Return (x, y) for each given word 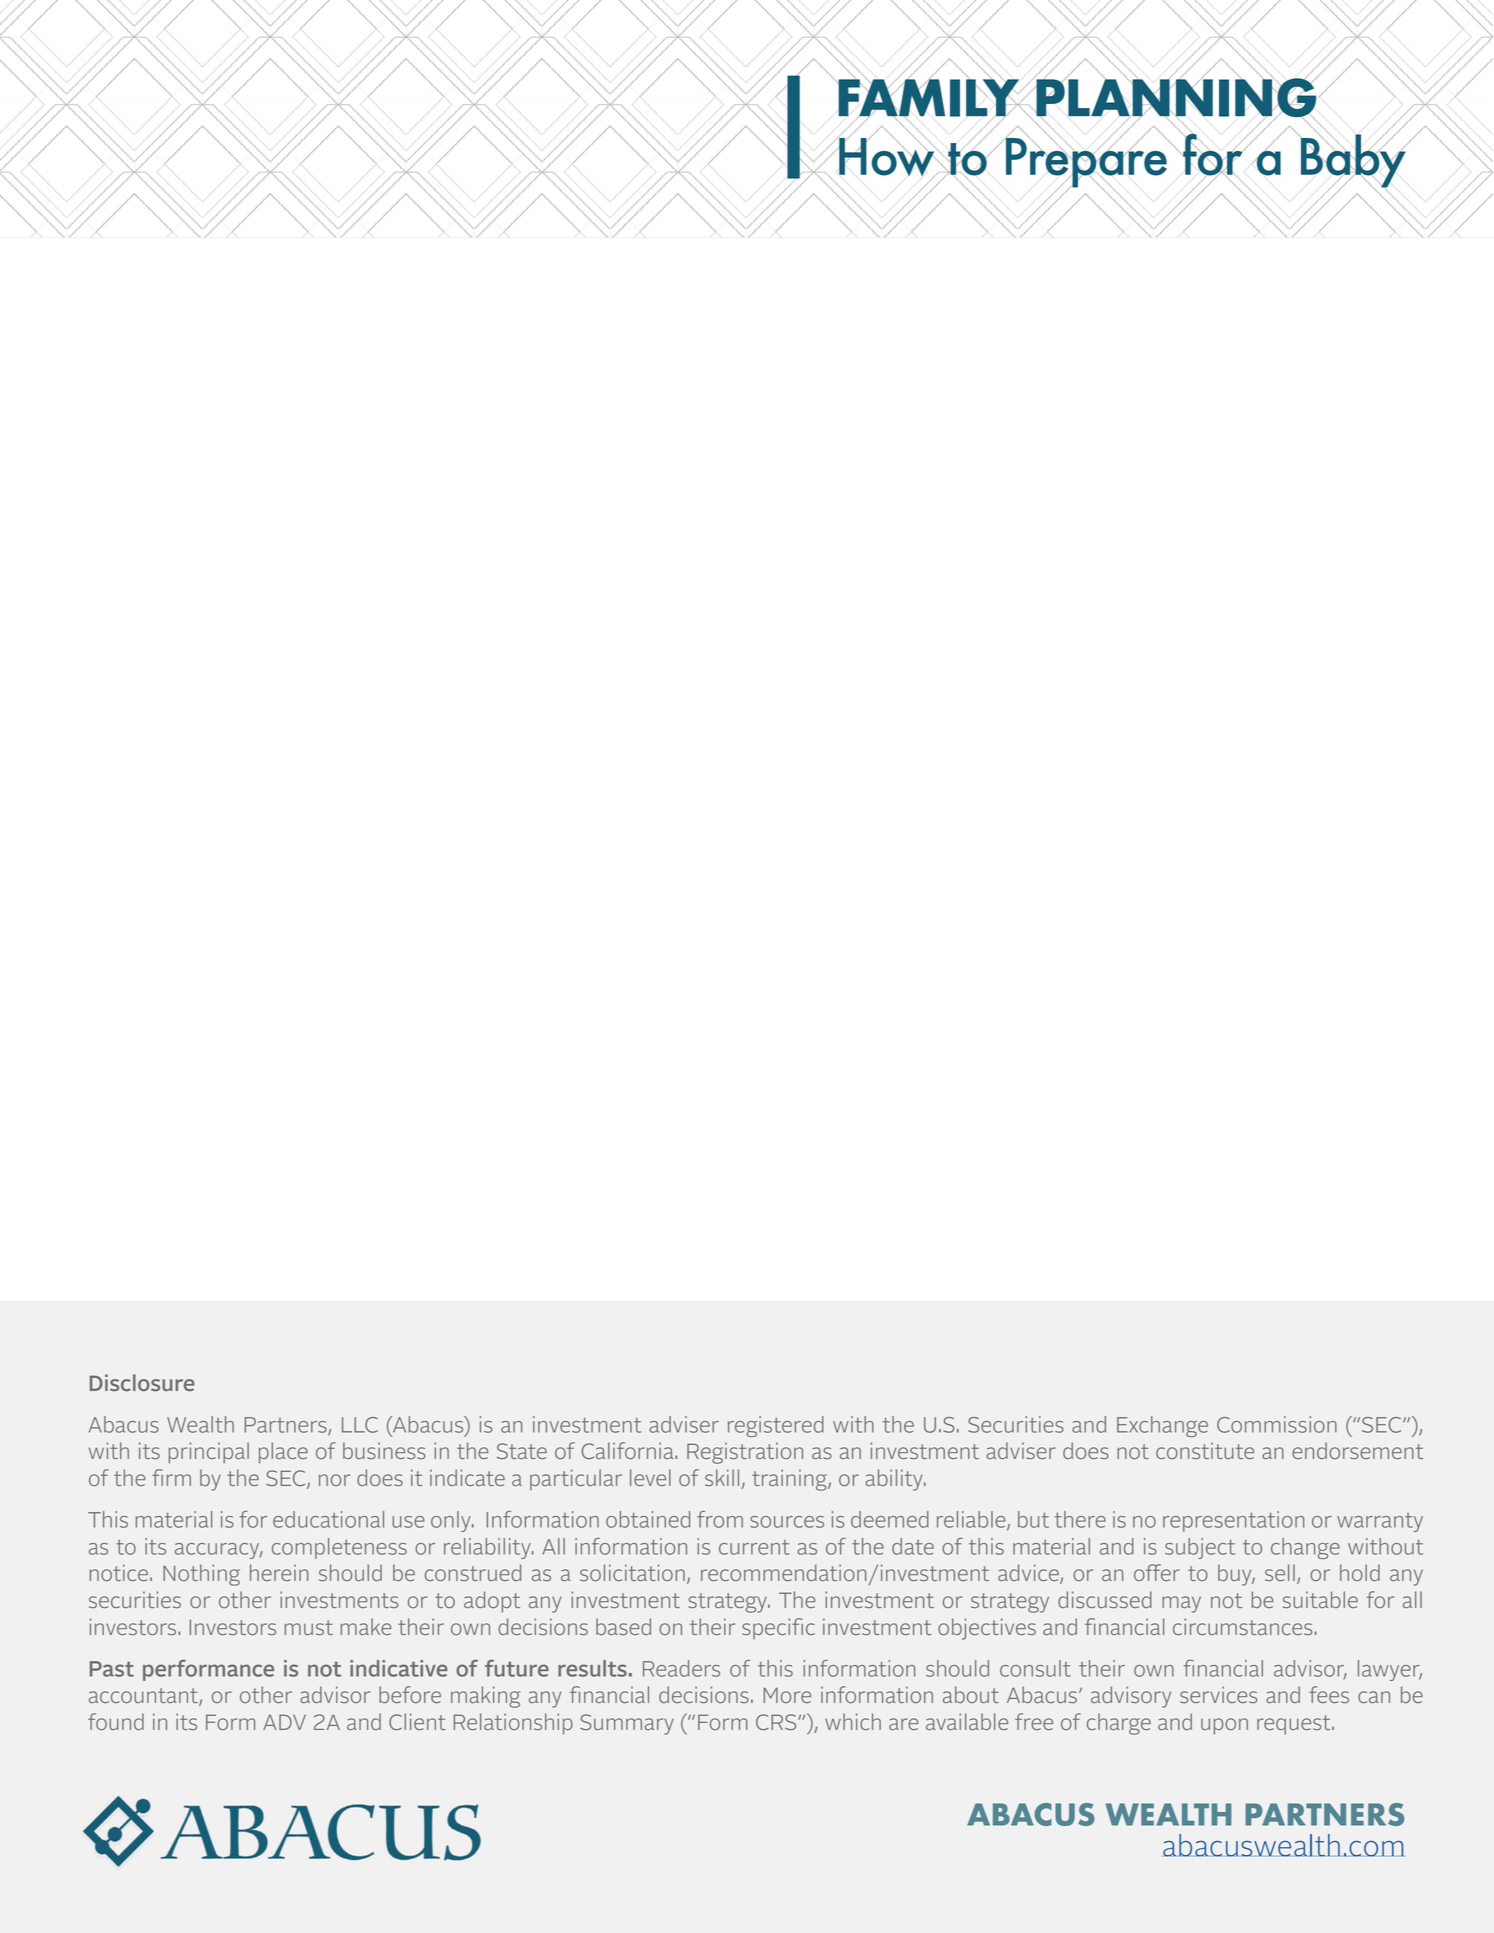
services (1218, 1694)
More (787, 1695)
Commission (1277, 1424)
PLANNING (1176, 98)
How (887, 157)
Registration (745, 1453)
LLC (360, 1425)
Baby (1353, 160)
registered (776, 1426)
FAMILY (929, 98)
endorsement (1357, 1450)
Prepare (1087, 162)
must (309, 1627)
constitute (1205, 1450)
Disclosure (142, 1382)
